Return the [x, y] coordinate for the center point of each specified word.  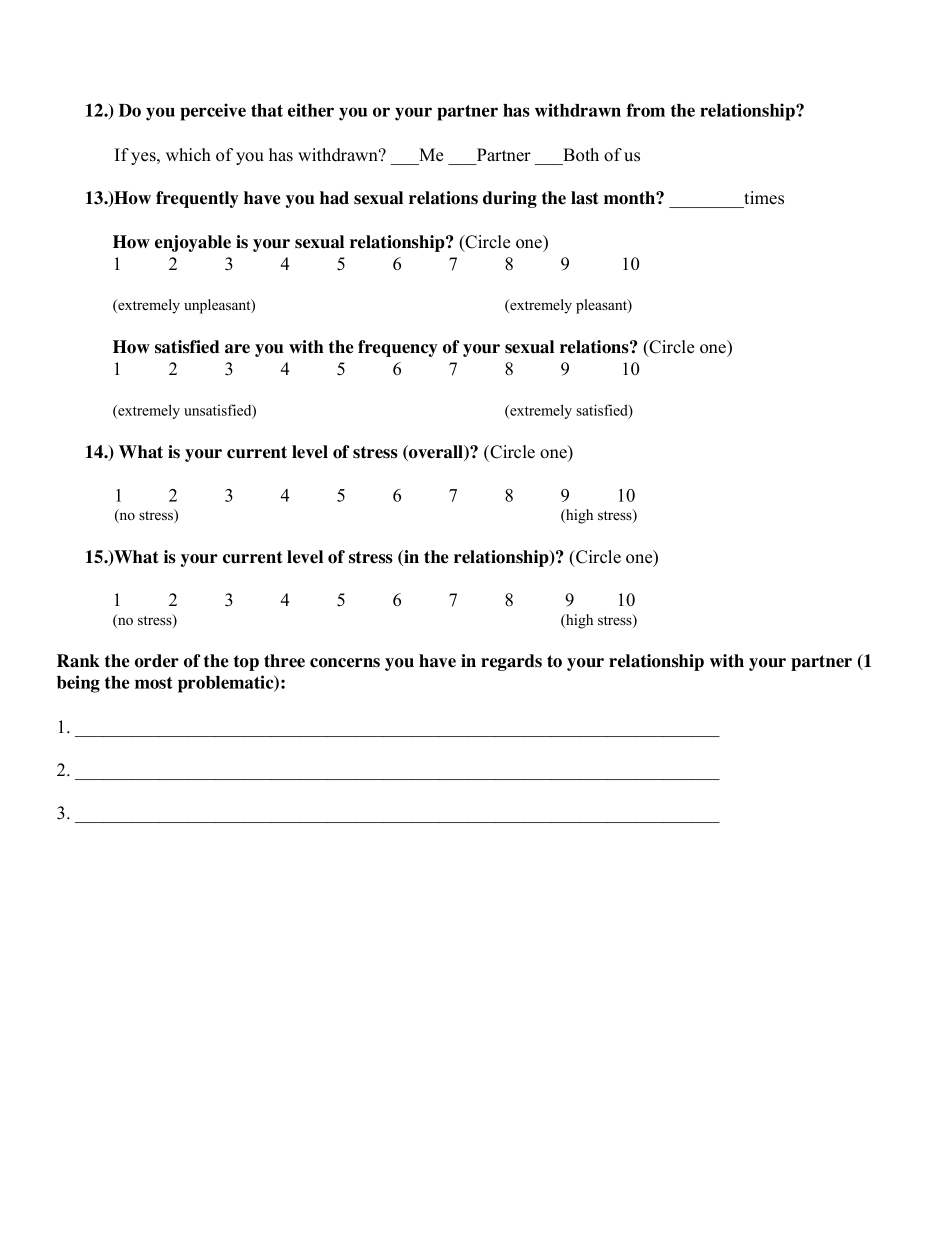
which [188, 155]
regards [511, 662]
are [237, 349]
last [585, 198]
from [645, 110]
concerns [345, 663]
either [311, 110]
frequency [398, 348]
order [157, 661]
